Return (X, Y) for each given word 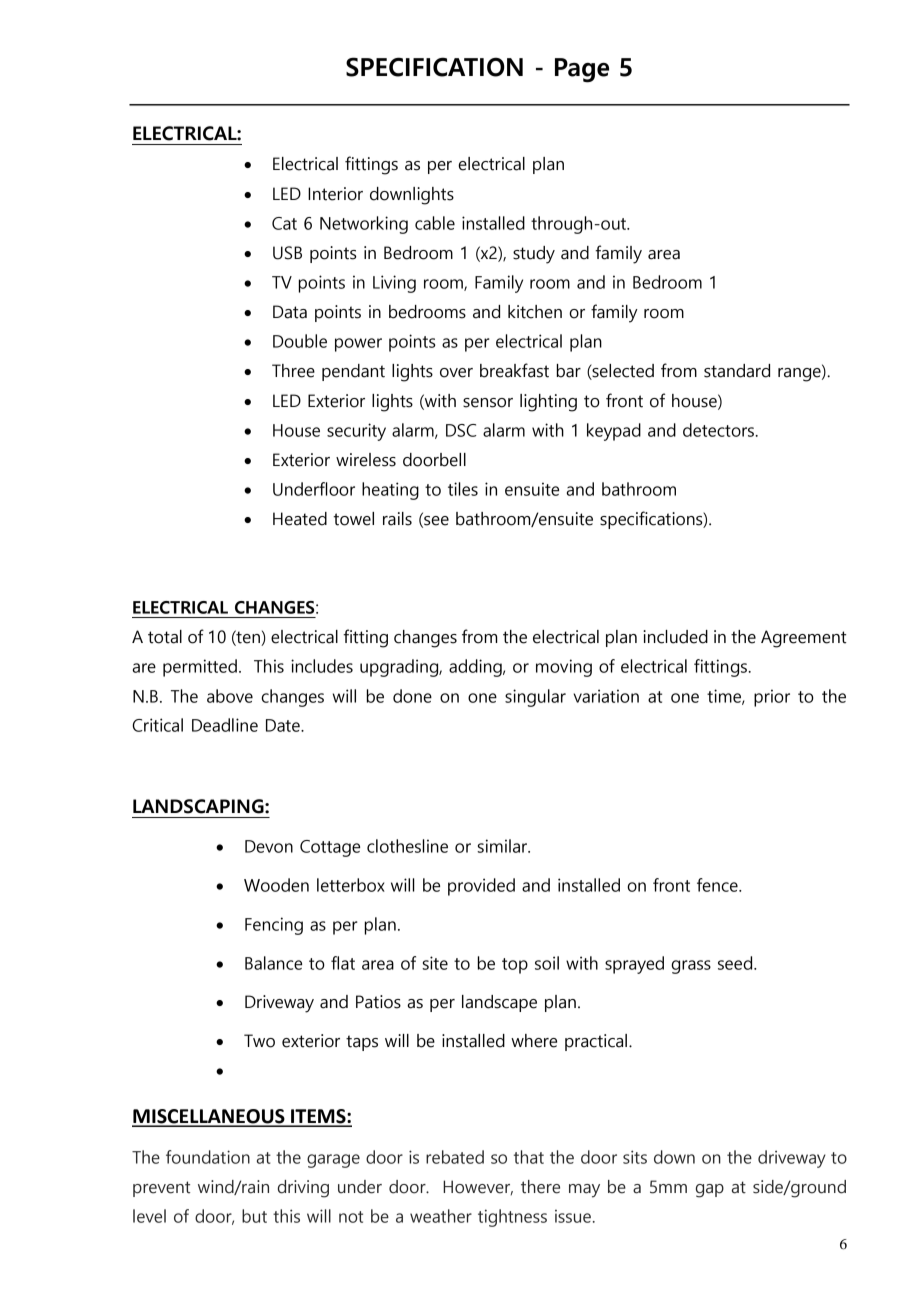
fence (718, 885)
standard (737, 371)
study (534, 255)
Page (582, 70)
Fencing (274, 926)
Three (293, 371)
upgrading (400, 668)
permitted (200, 668)
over (456, 373)
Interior (335, 194)
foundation (208, 1157)
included (675, 637)
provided (481, 887)
